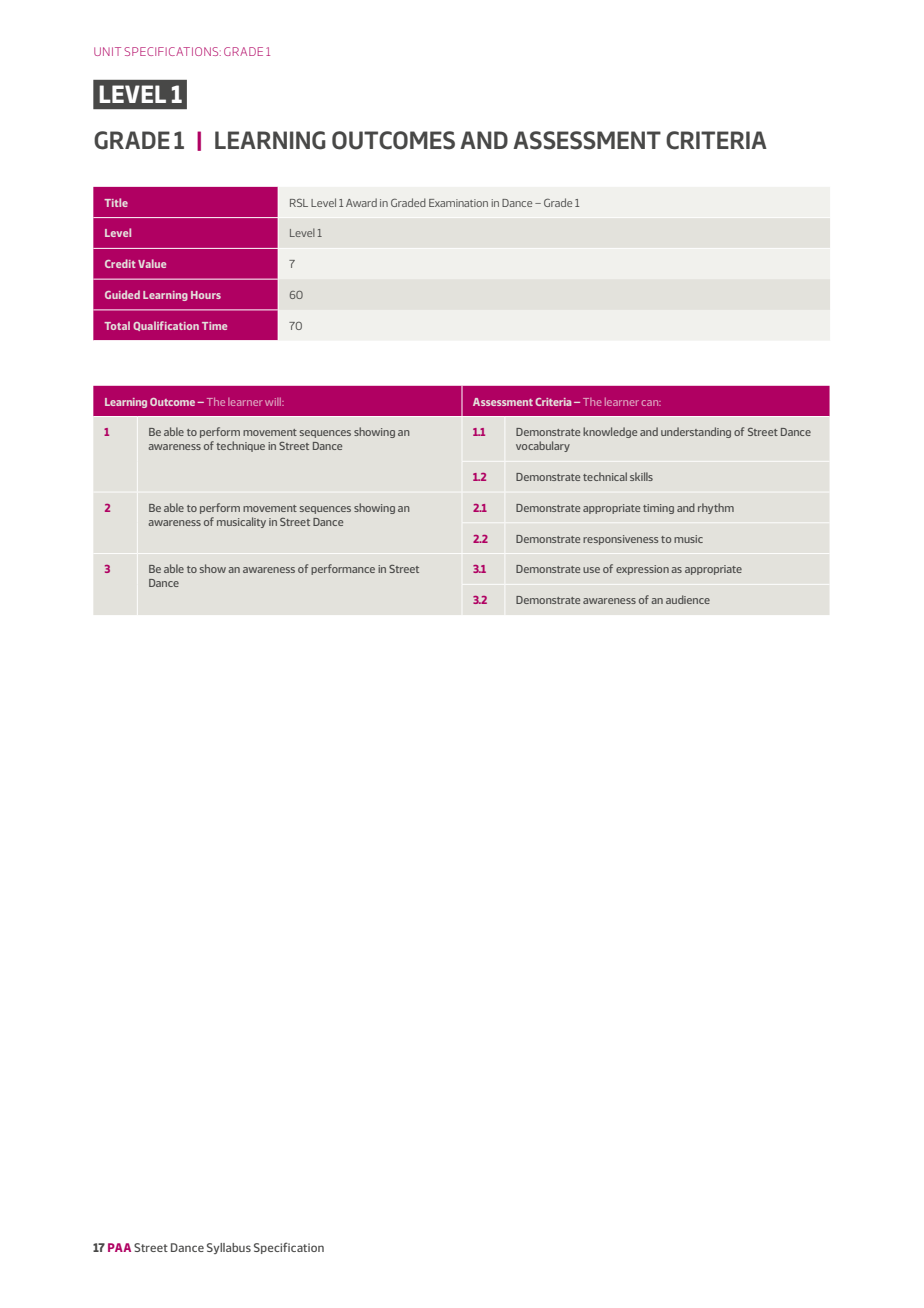  What do you see at coordinates (229, 1248) in the image?
I see `Syllabus` at bounding box center [229, 1248].
